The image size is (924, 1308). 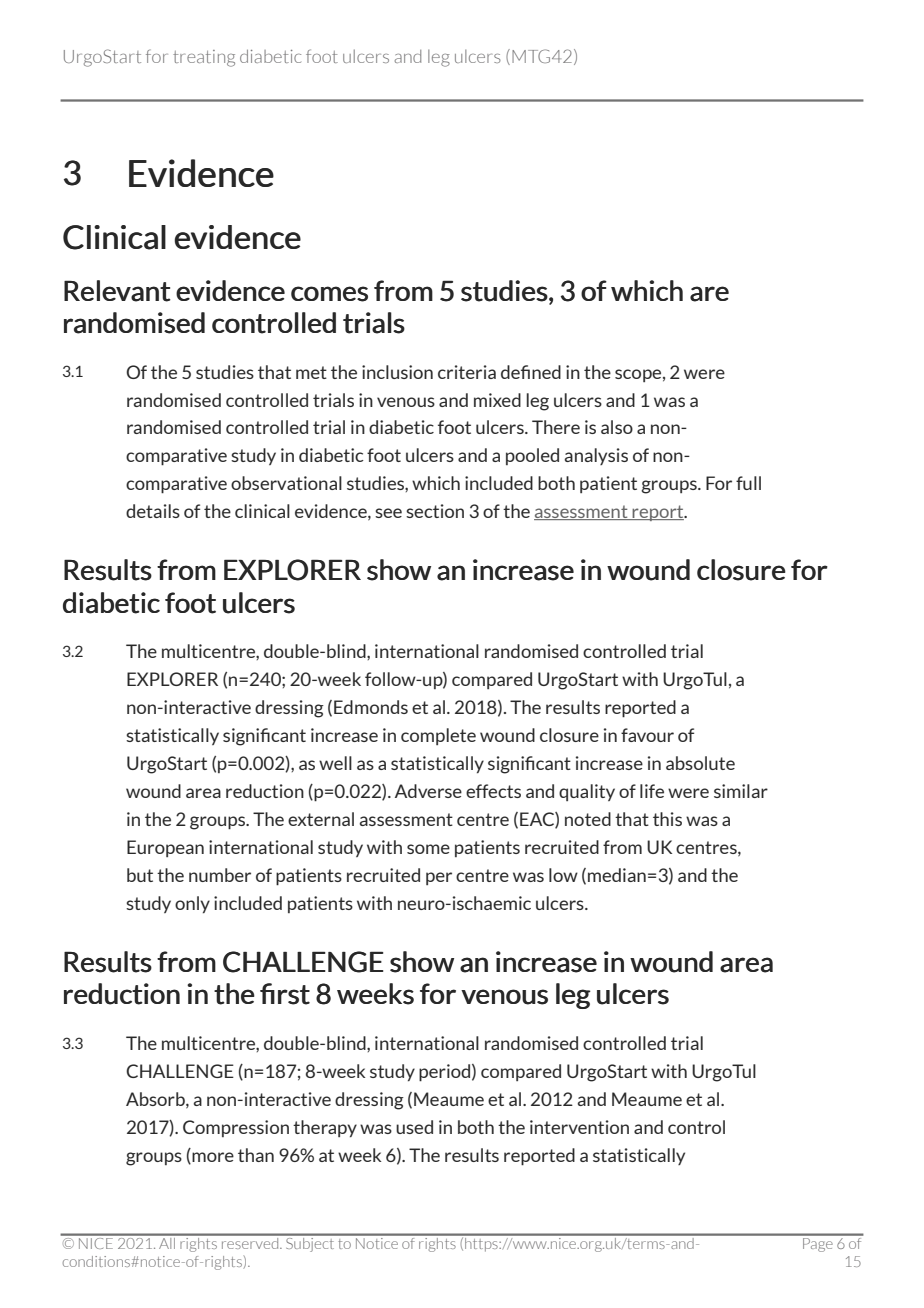 What do you see at coordinates (647, 735) in the document?
I see `favour` at bounding box center [647, 735].
